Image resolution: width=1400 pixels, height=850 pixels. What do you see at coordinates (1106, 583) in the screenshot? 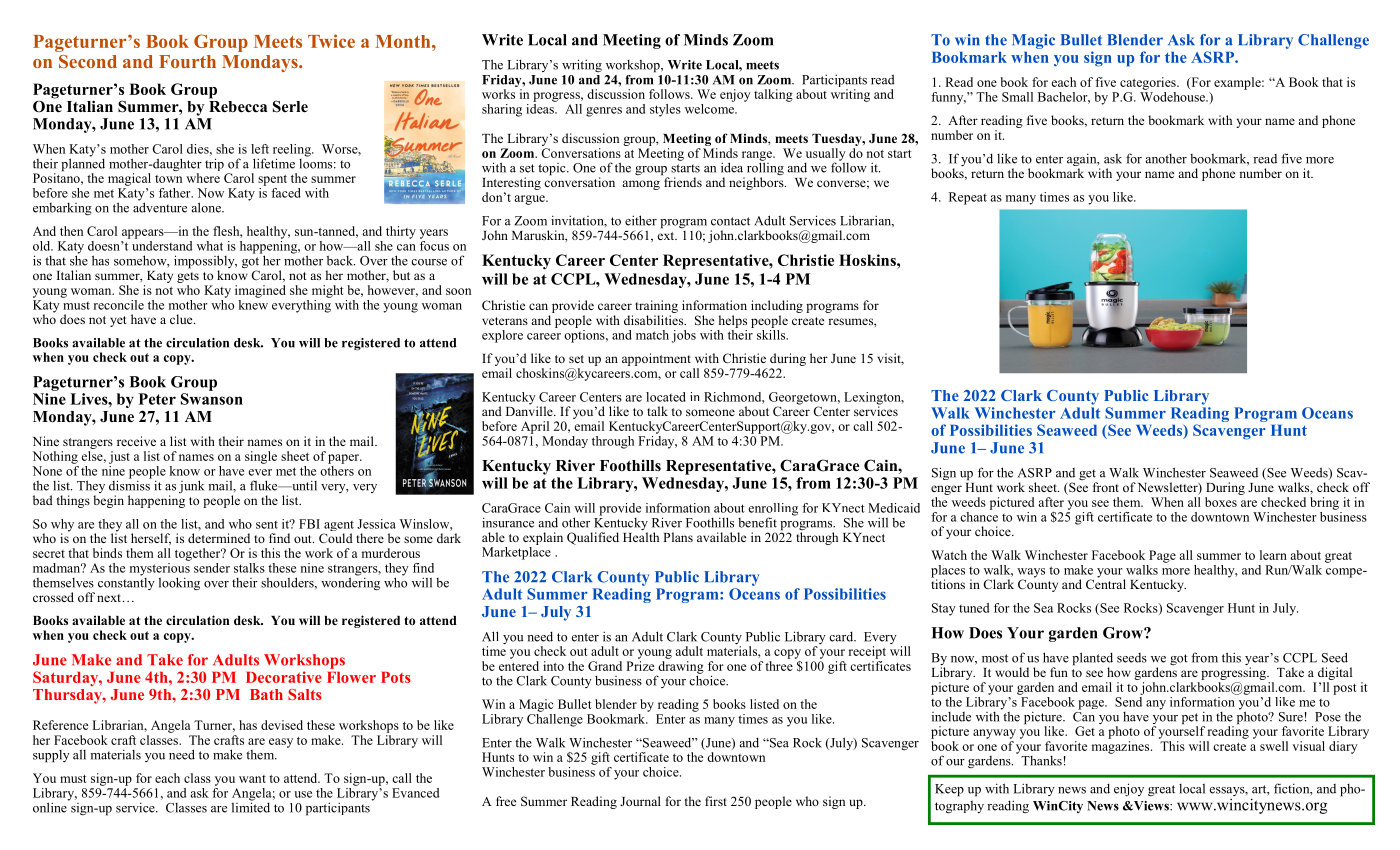
I see `Central` at bounding box center [1106, 583].
